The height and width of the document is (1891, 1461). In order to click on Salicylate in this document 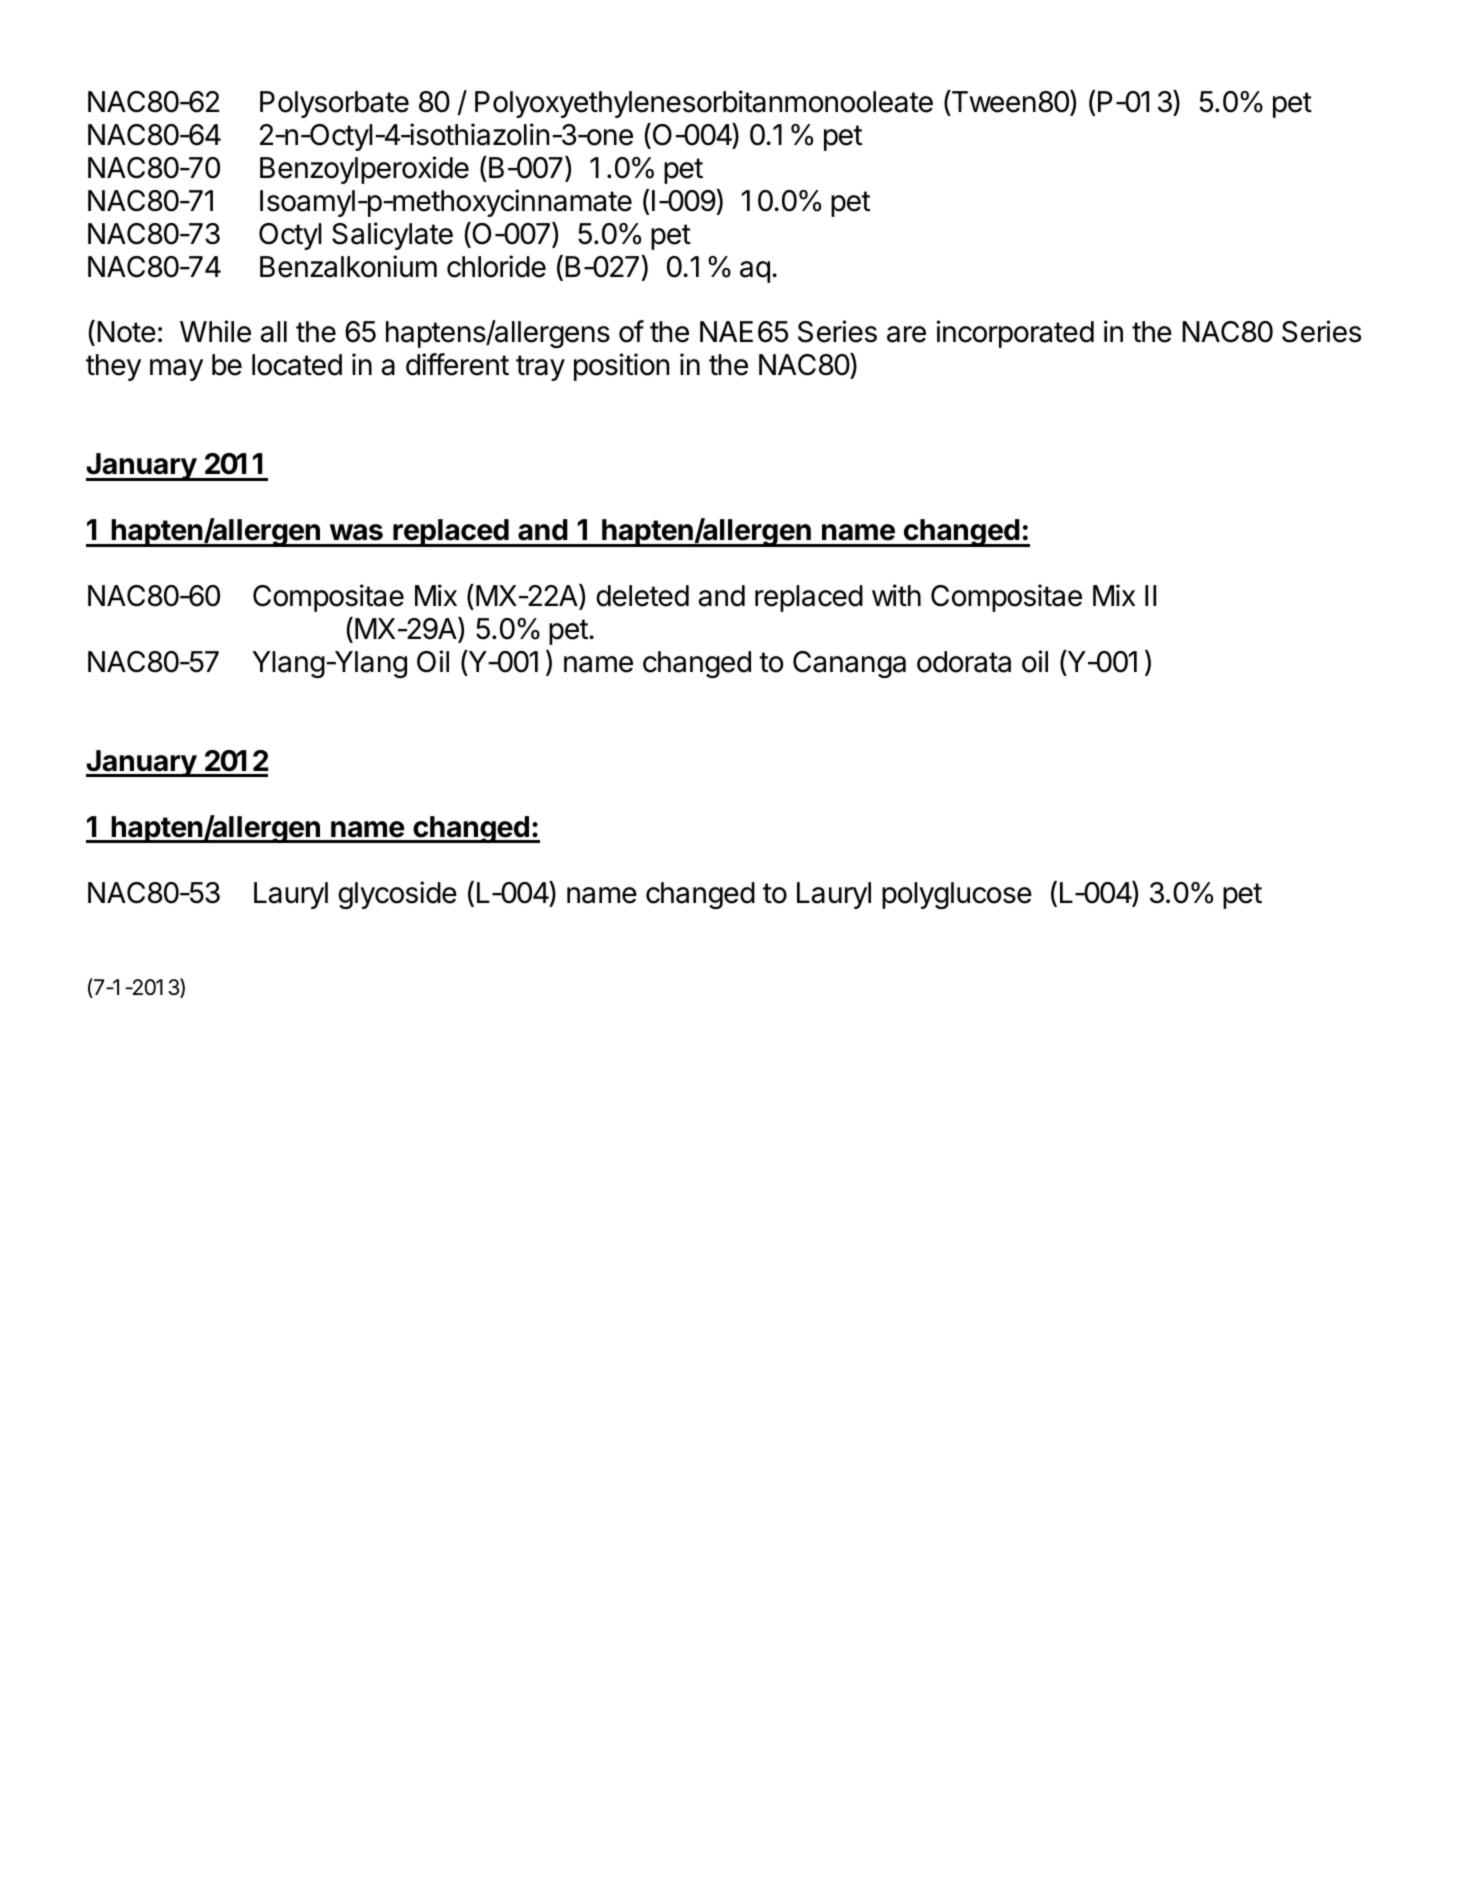, I will do `click(392, 236)`.
